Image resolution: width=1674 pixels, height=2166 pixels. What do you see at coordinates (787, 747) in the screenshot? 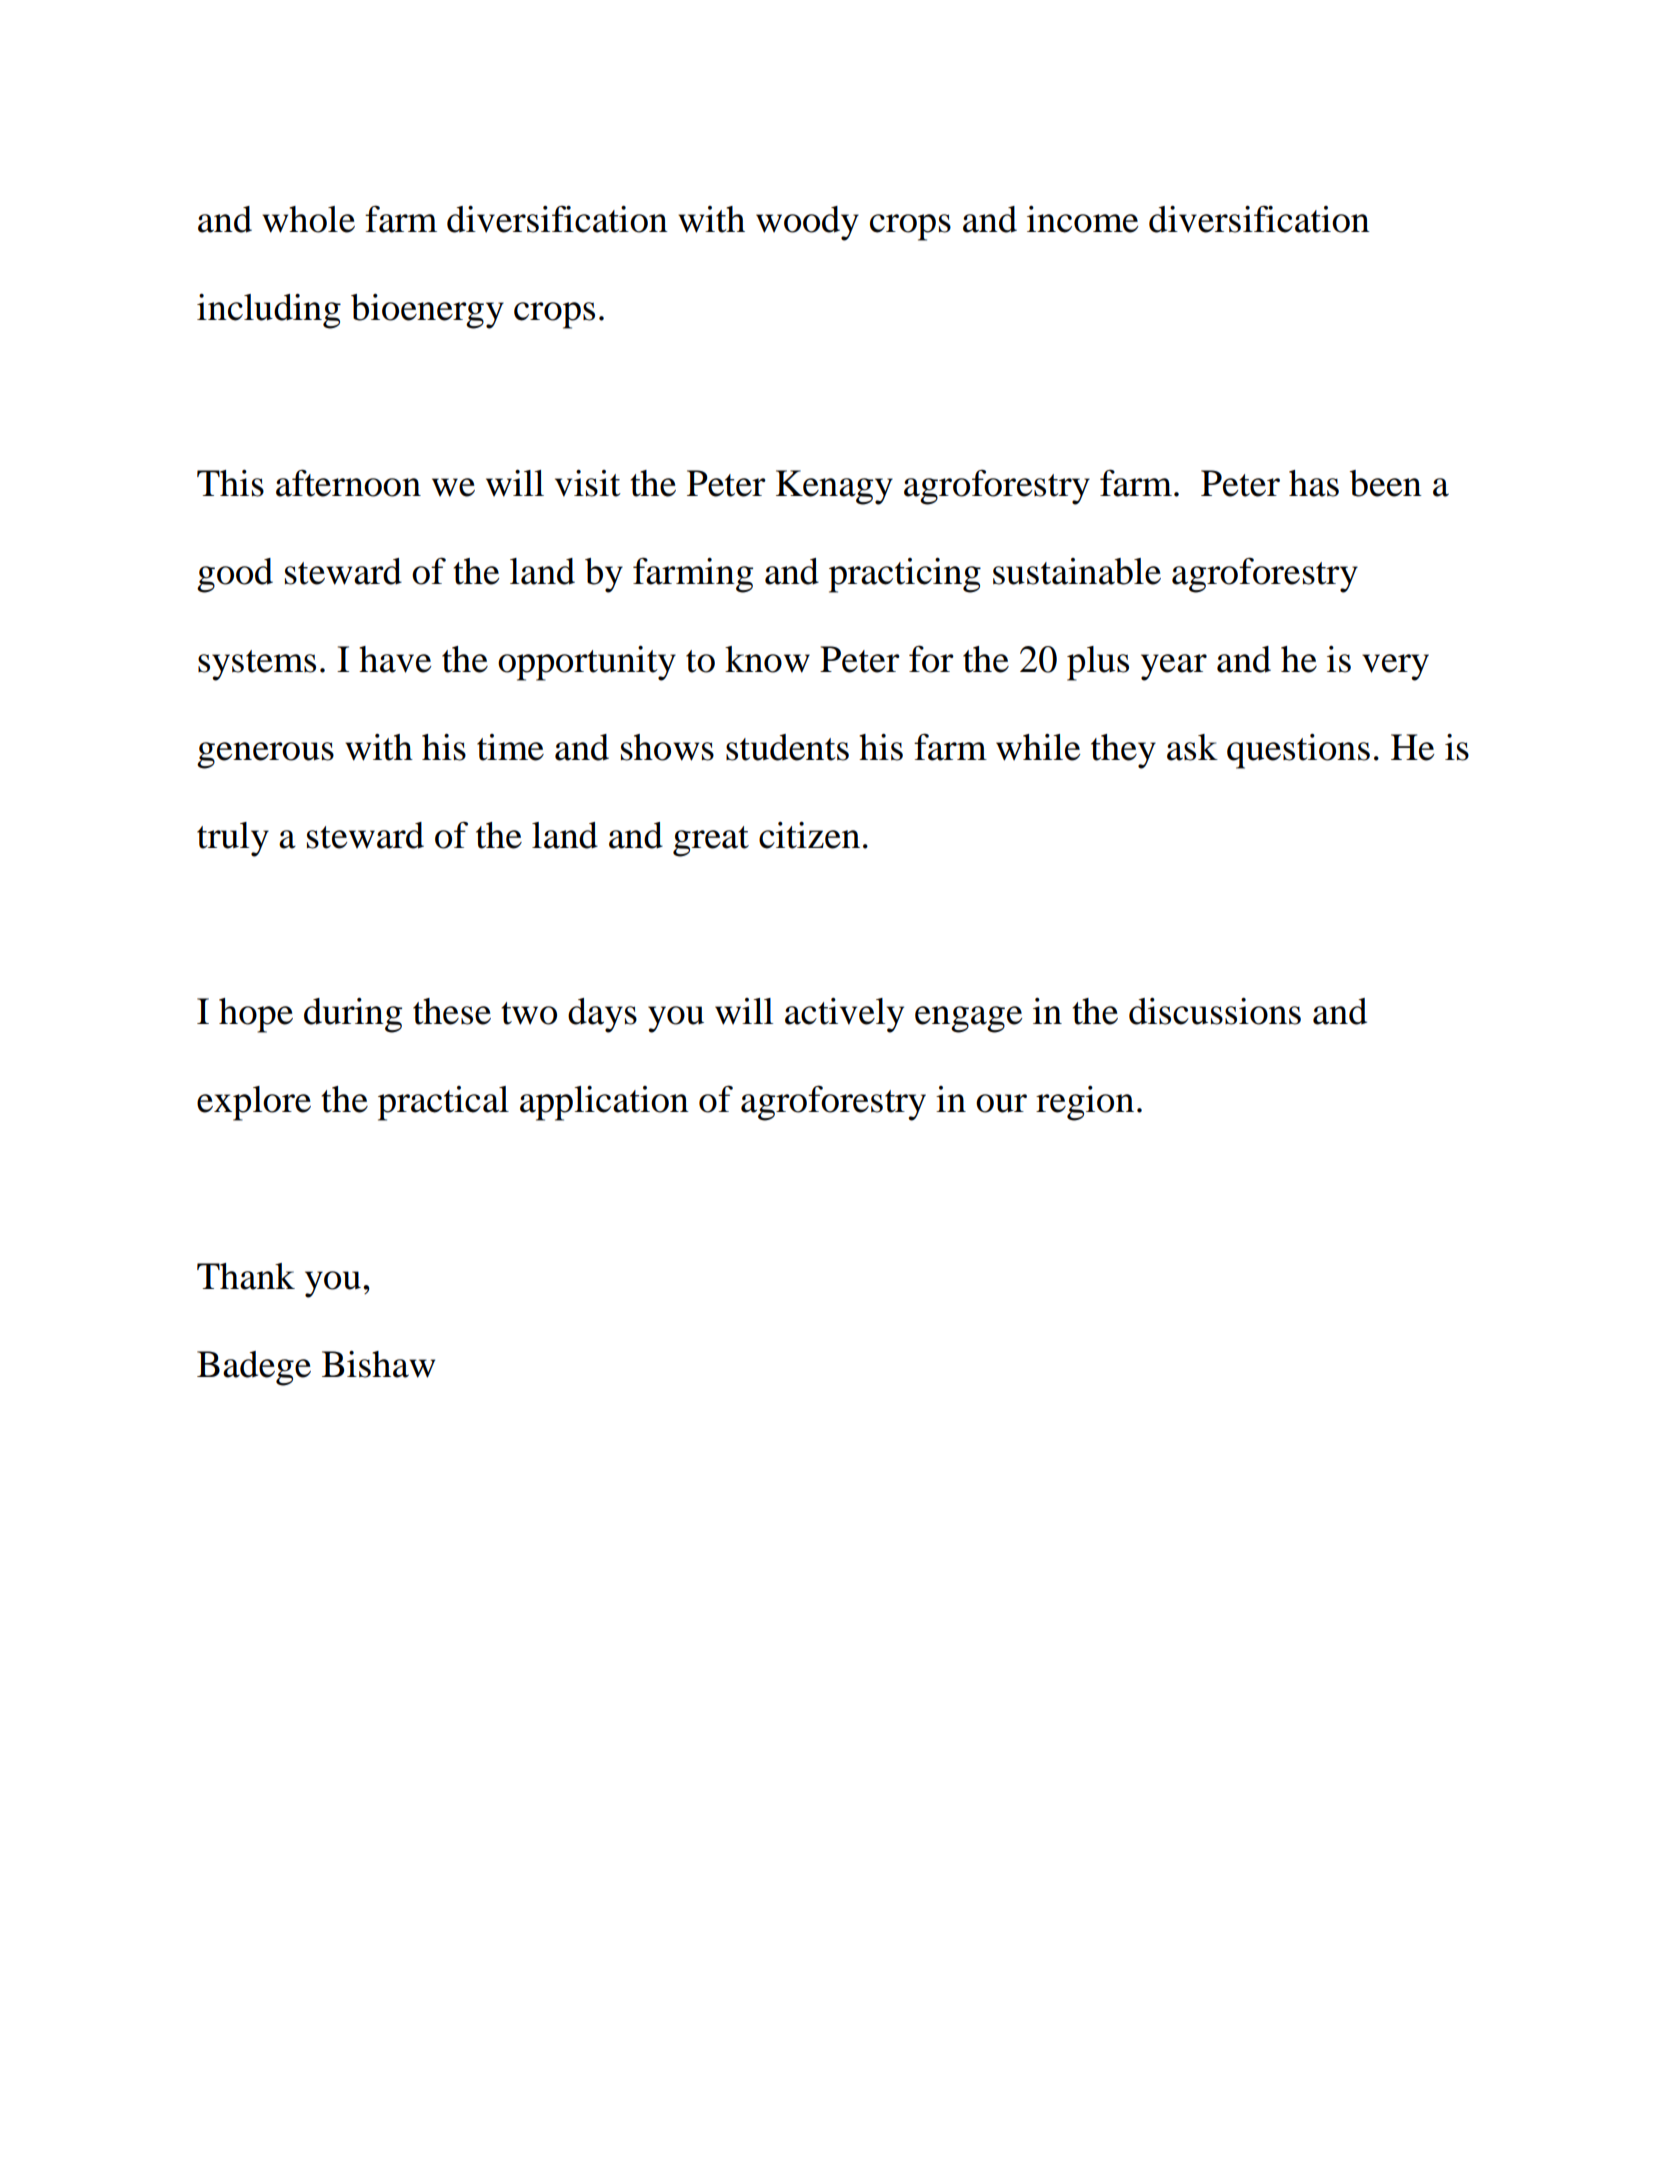
I see `students` at bounding box center [787, 747].
